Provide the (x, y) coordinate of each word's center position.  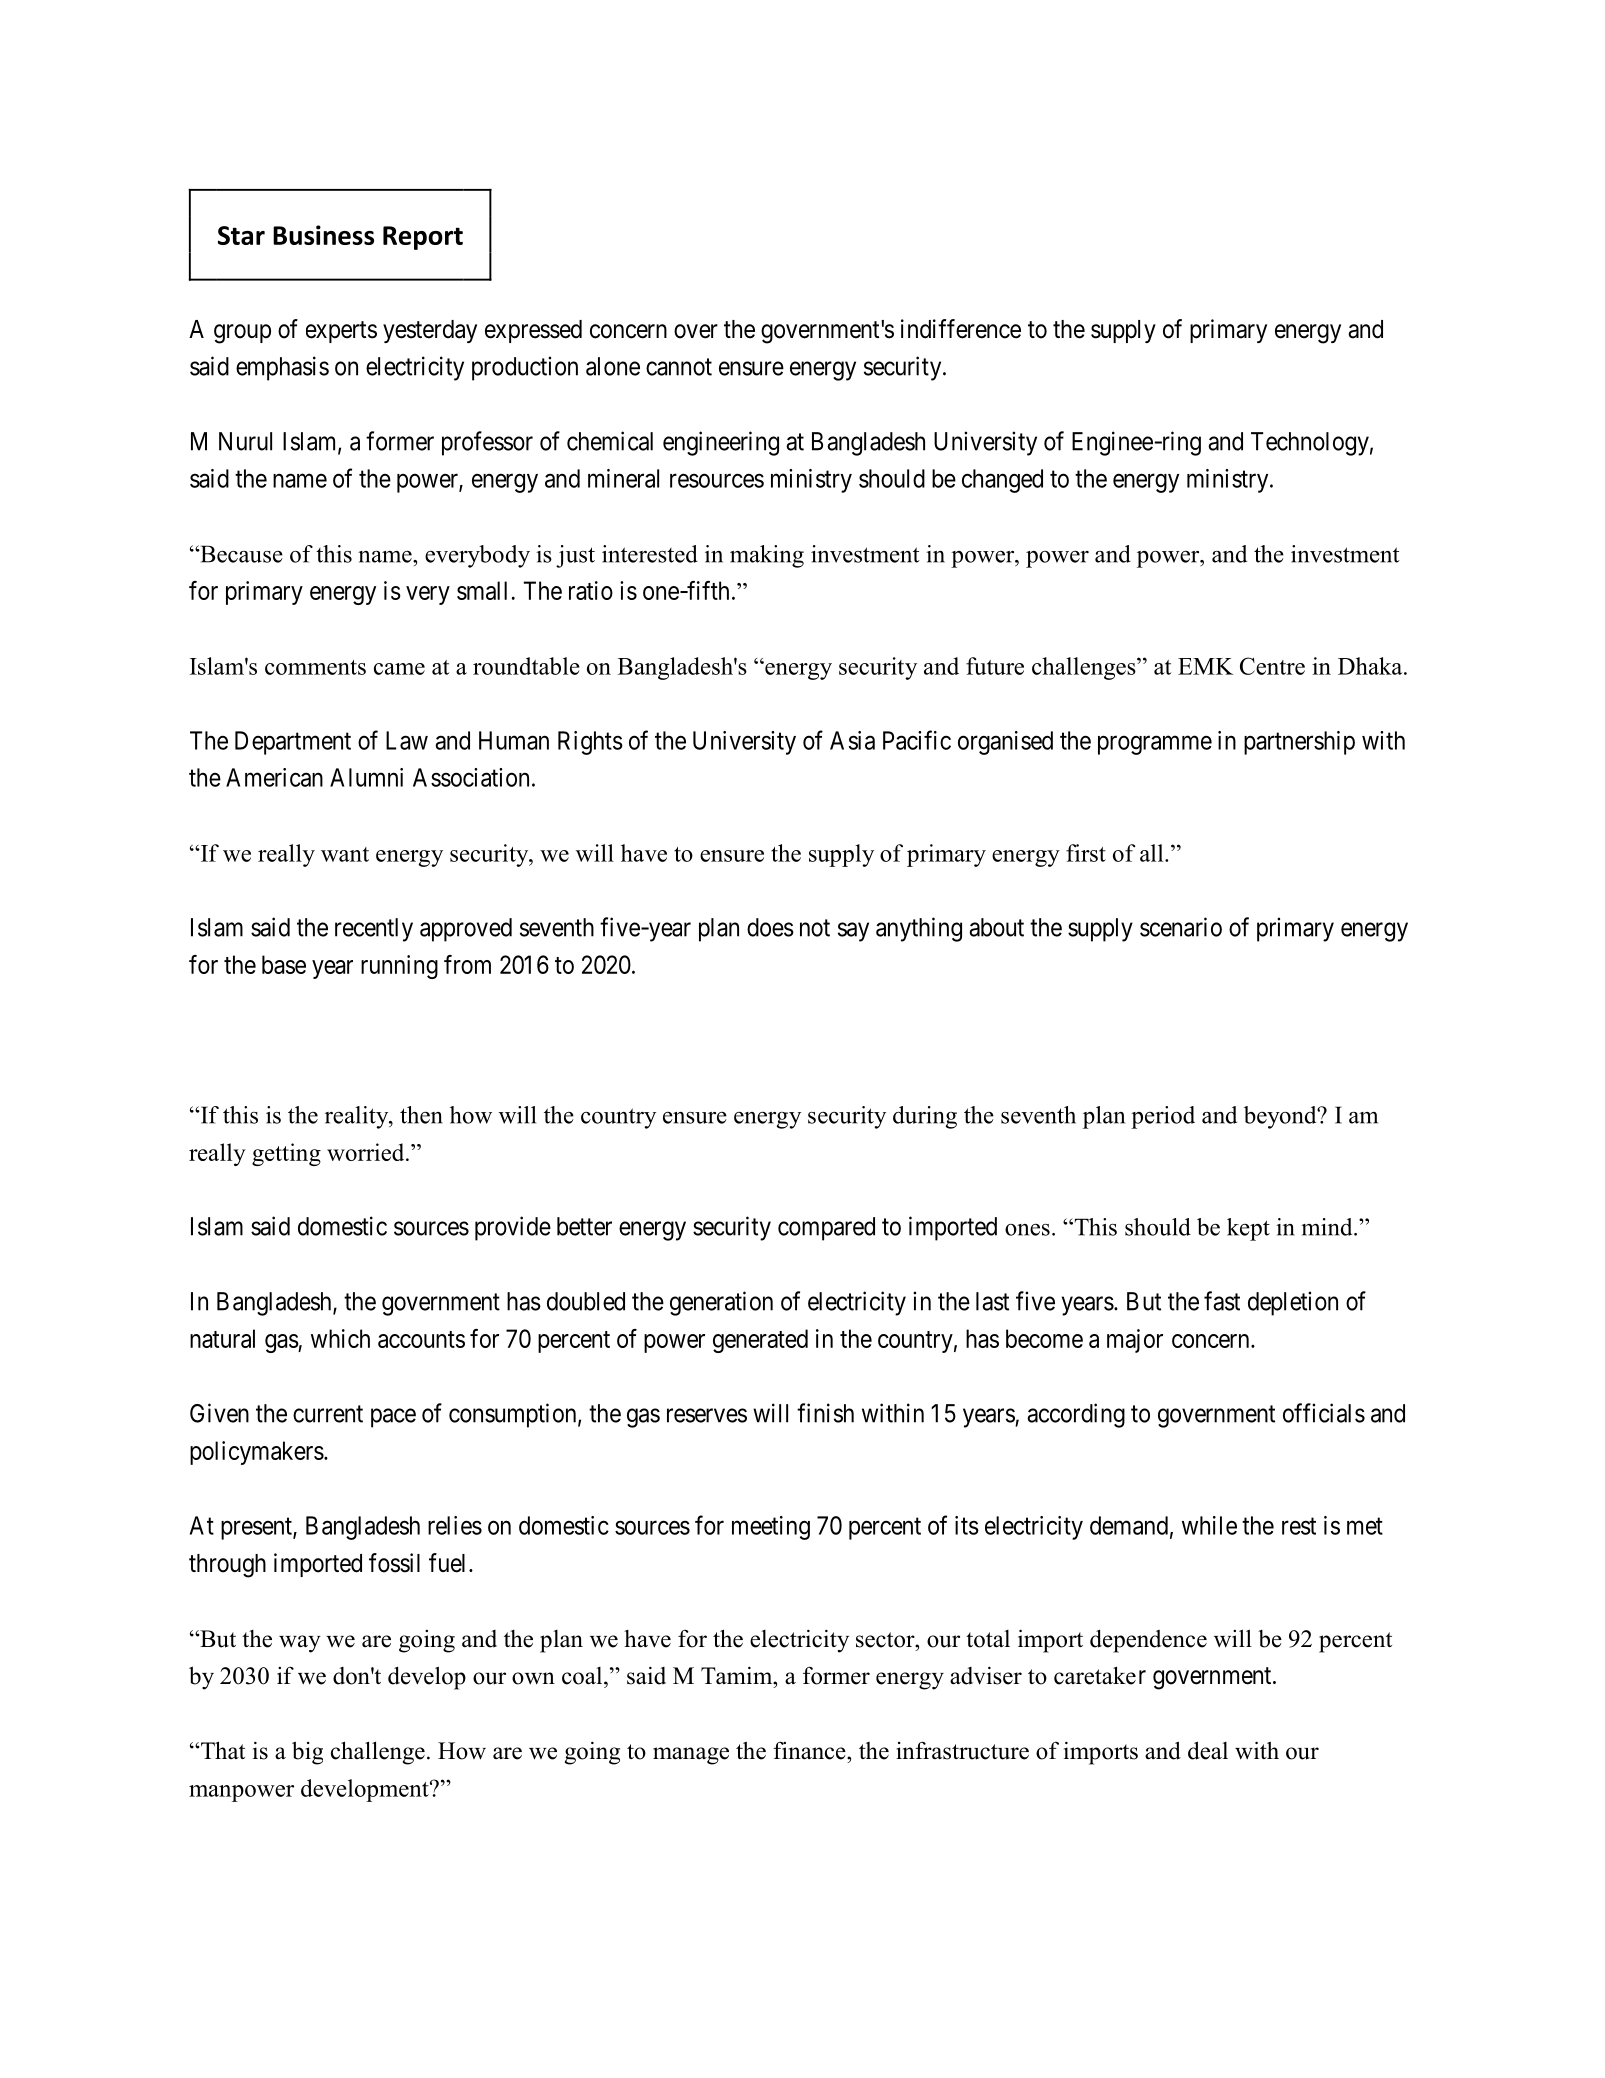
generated (760, 1341)
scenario (1181, 927)
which (340, 1338)
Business (323, 235)
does (770, 927)
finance (810, 1750)
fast (1222, 1301)
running (399, 967)
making (767, 556)
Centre (1272, 666)
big (307, 1753)
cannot (679, 367)
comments (315, 667)
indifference (961, 329)
